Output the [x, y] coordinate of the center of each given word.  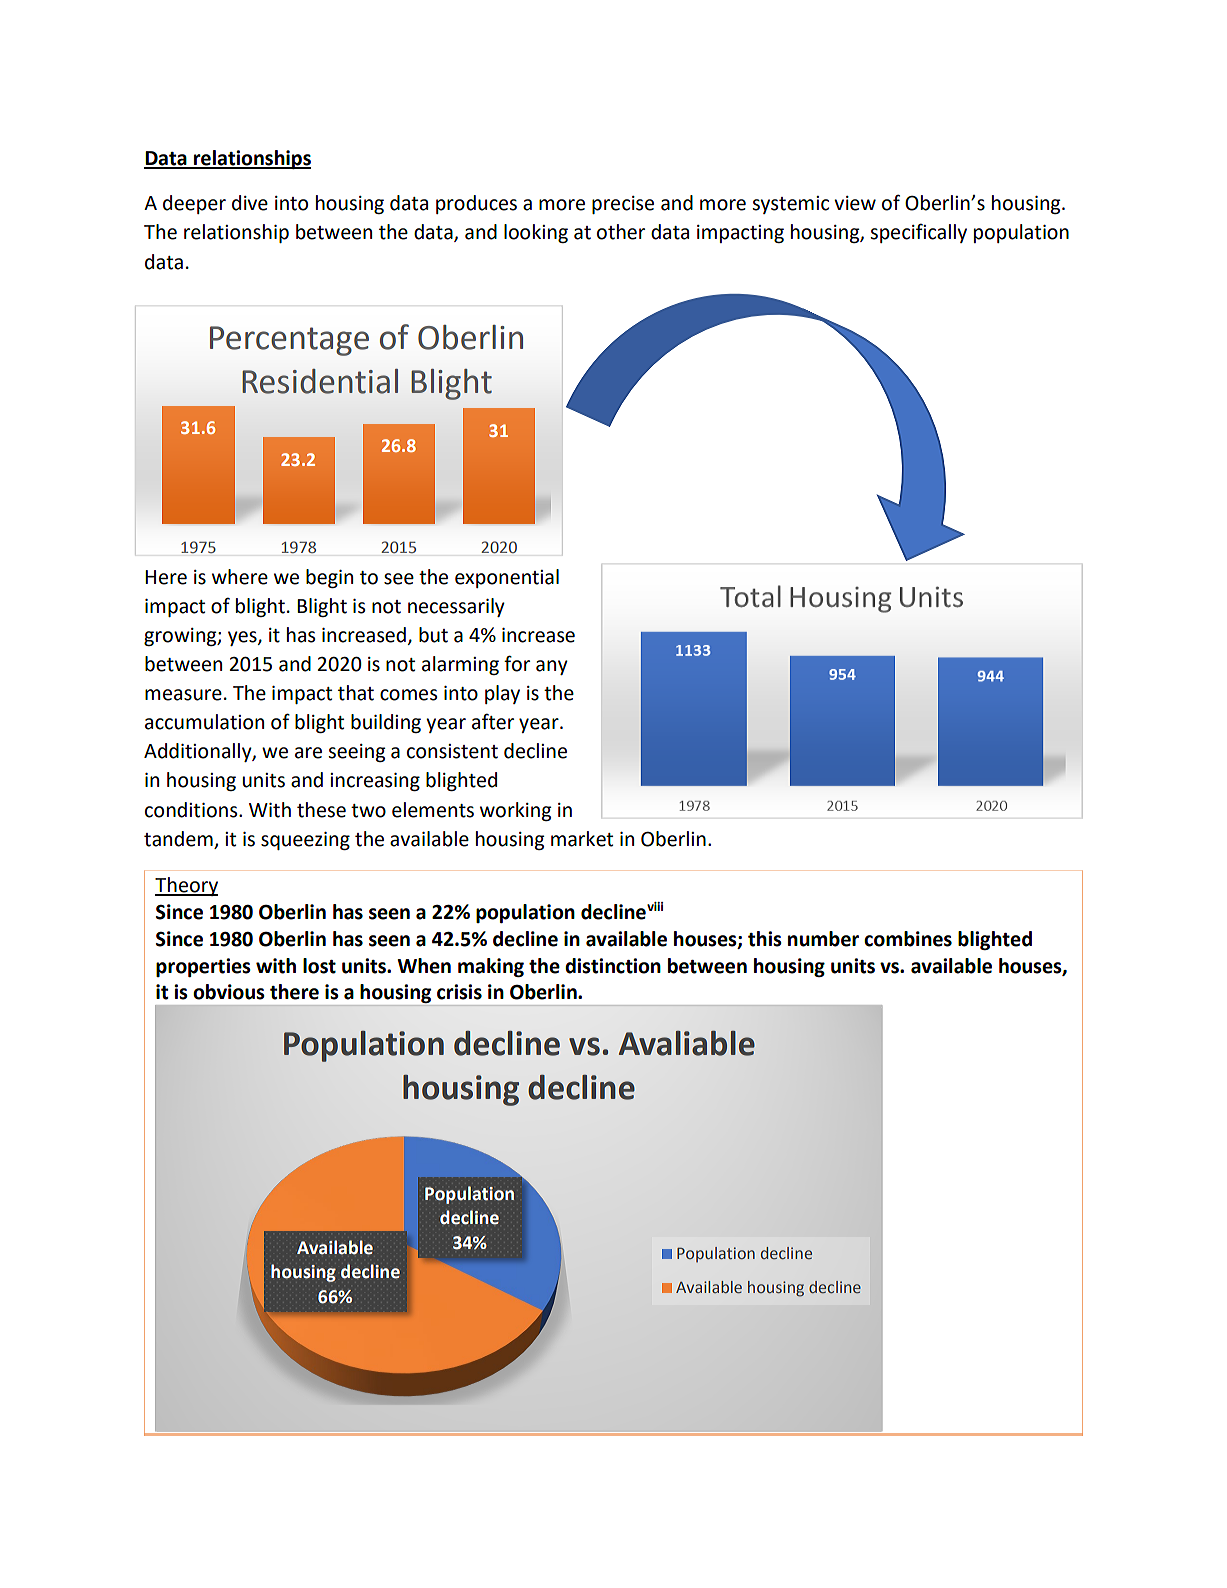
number [823, 939]
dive [250, 203]
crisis [459, 992]
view [855, 203]
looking [536, 233]
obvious [229, 992]
